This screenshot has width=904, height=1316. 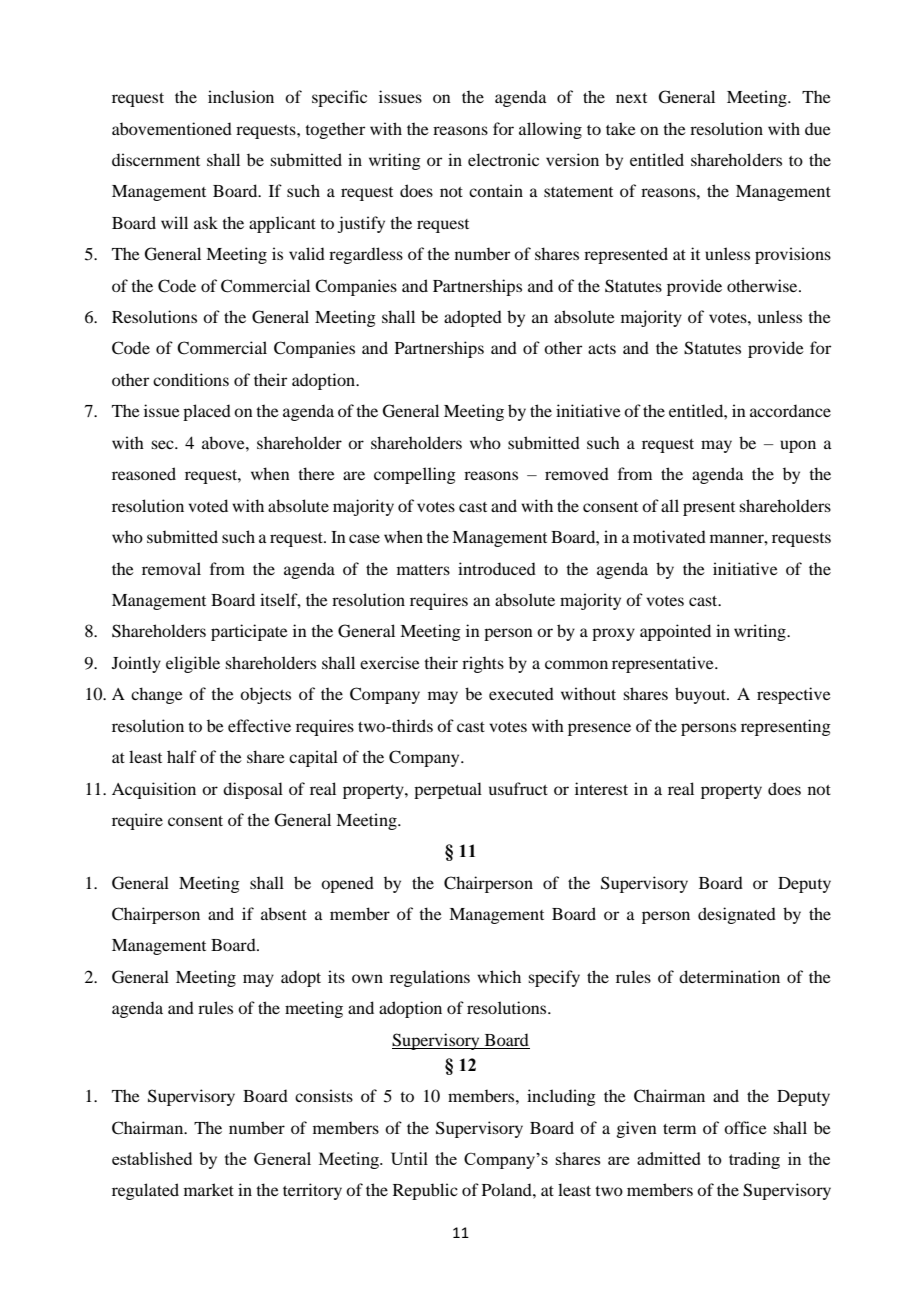 What do you see at coordinates (798, 446) in the screenshot?
I see `upon` at bounding box center [798, 446].
